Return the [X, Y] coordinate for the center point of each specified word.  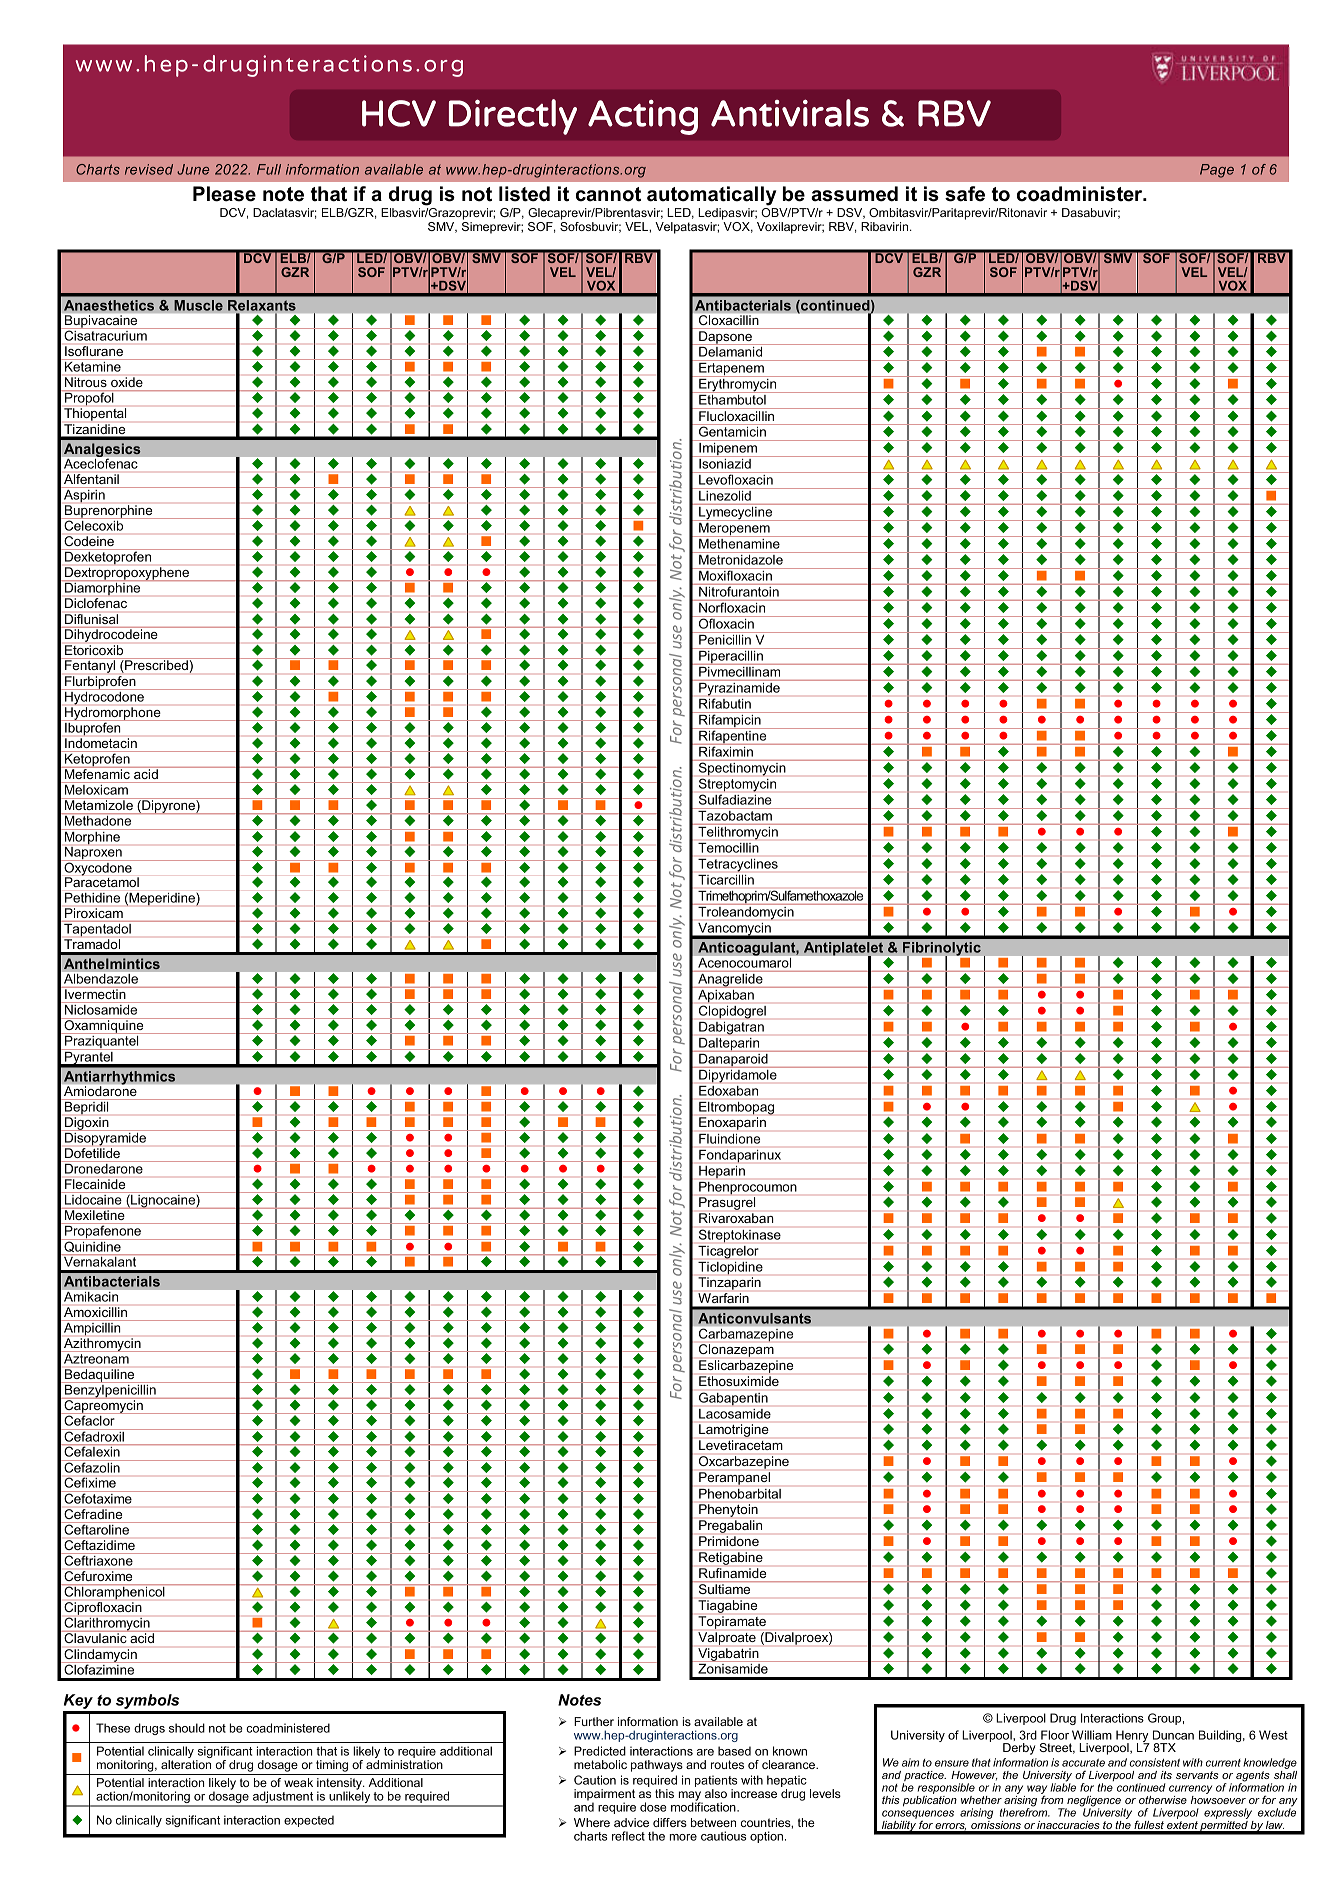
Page [1217, 171]
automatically [711, 196]
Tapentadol [97, 929]
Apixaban [726, 995]
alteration [186, 1764]
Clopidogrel [732, 1012]
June [193, 169]
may [691, 1797]
